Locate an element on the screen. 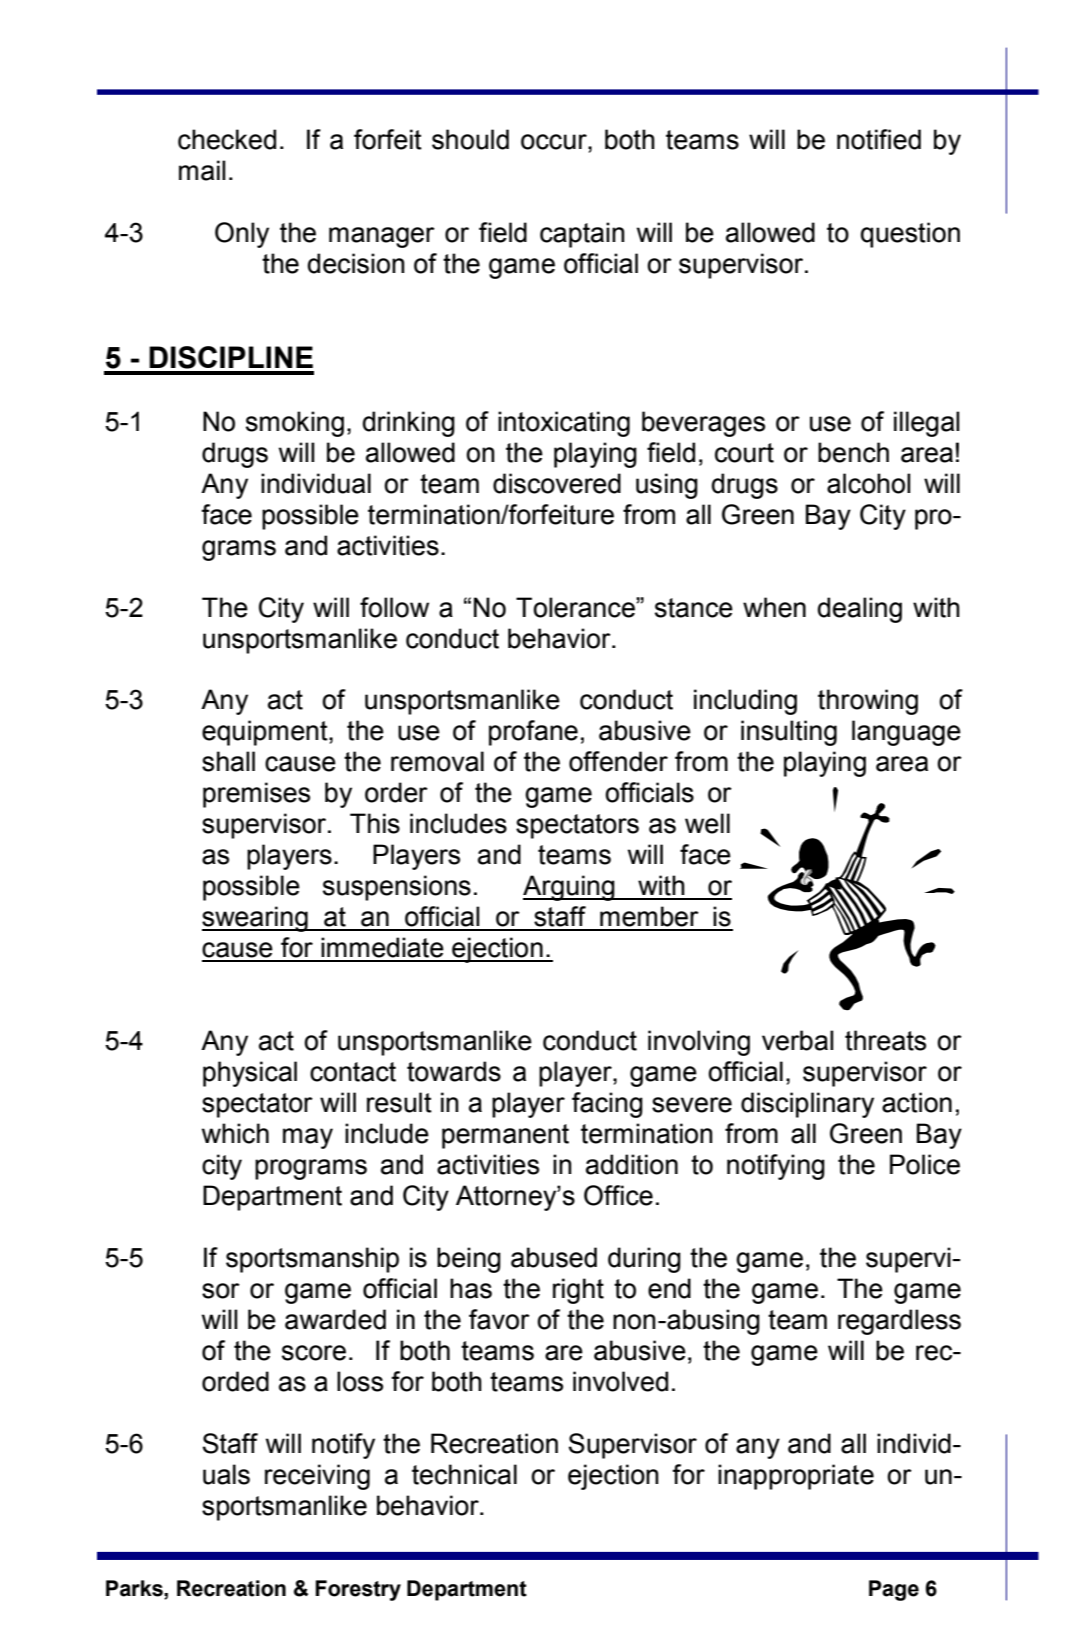 The height and width of the screenshot is (1648, 1067). physical is located at coordinates (250, 1074).
